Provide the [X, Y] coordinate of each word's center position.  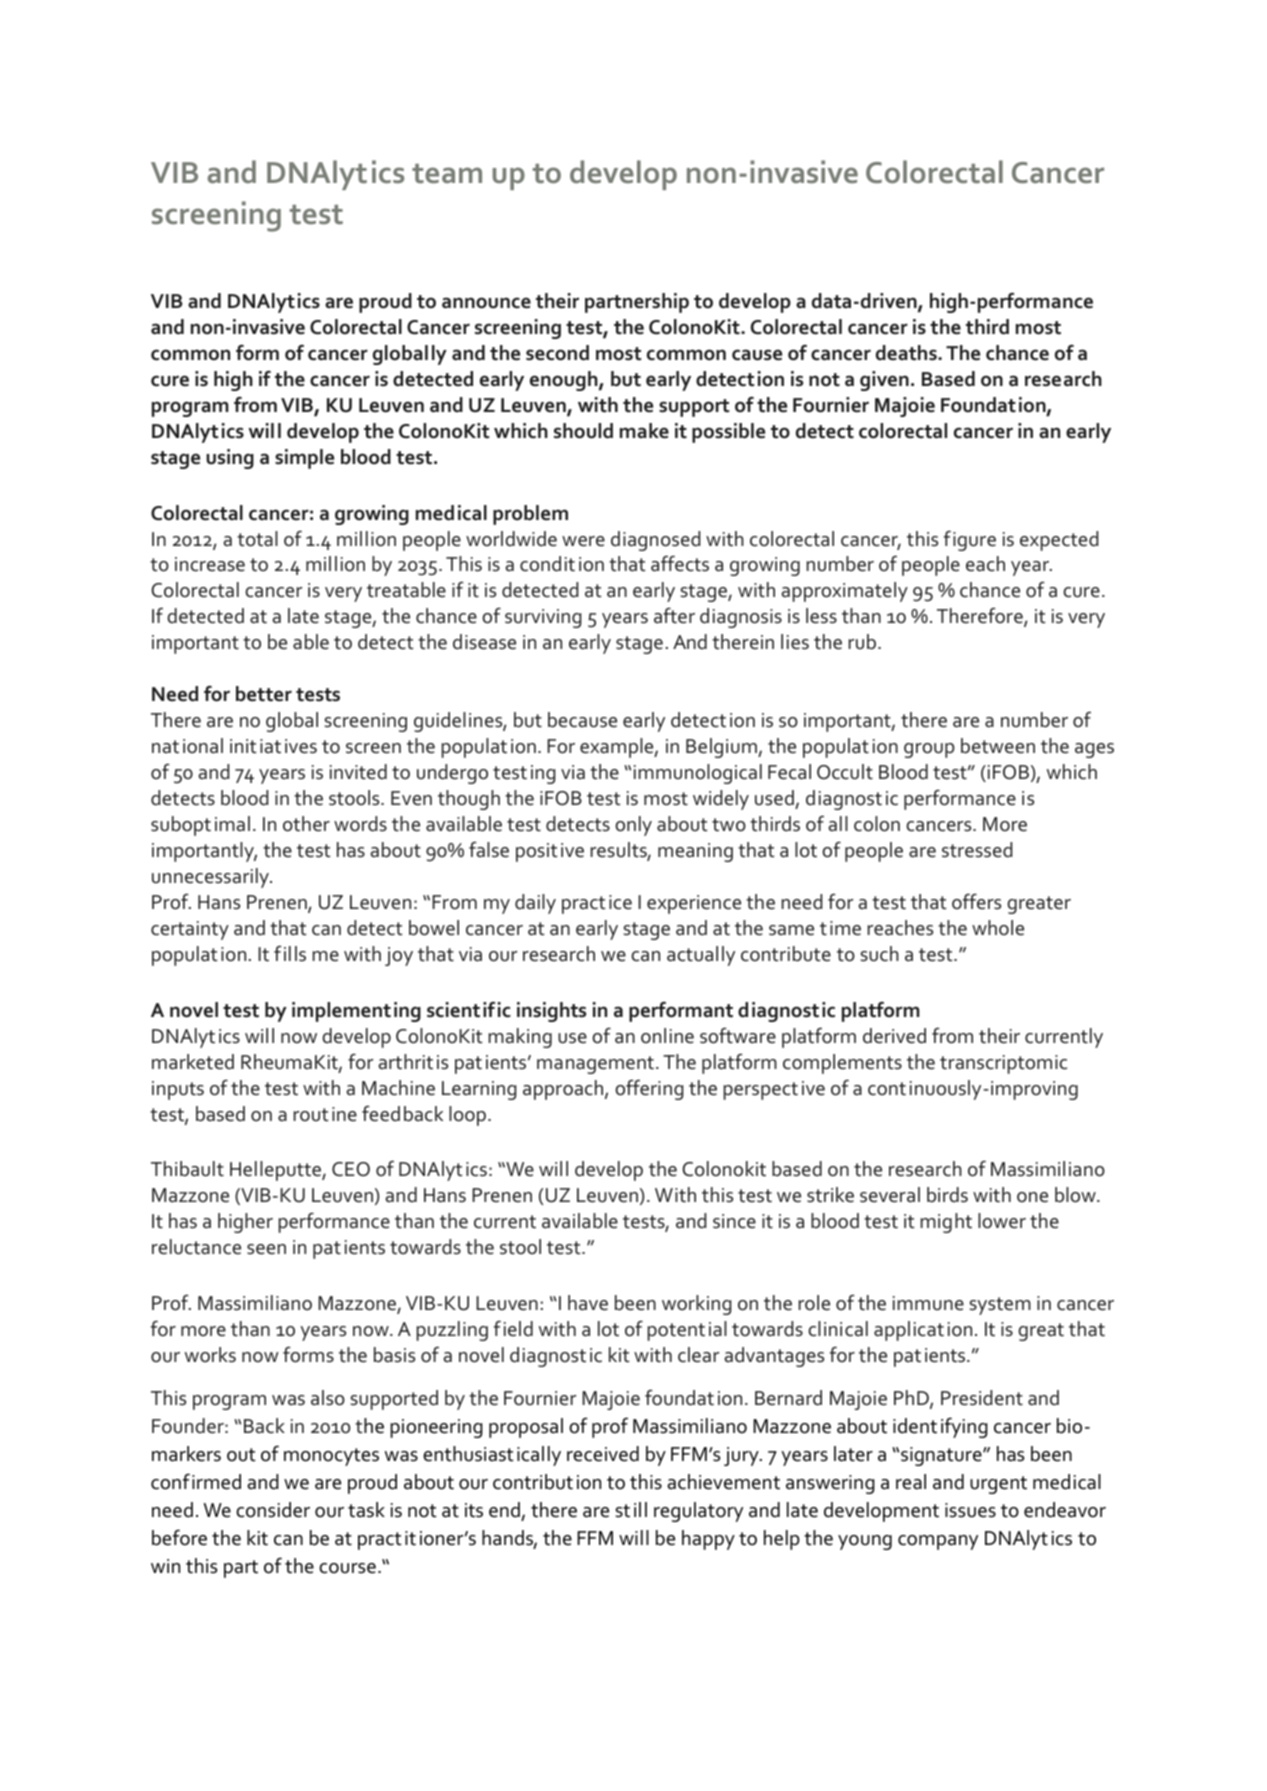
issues [970, 1510]
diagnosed [655, 541]
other [306, 824]
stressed [977, 850]
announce [486, 303]
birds [947, 1195]
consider [273, 1510]
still [631, 1510]
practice [597, 904]
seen [266, 1249]
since [734, 1221]
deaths [907, 353]
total [257, 539]
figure [970, 540]
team [447, 174]
